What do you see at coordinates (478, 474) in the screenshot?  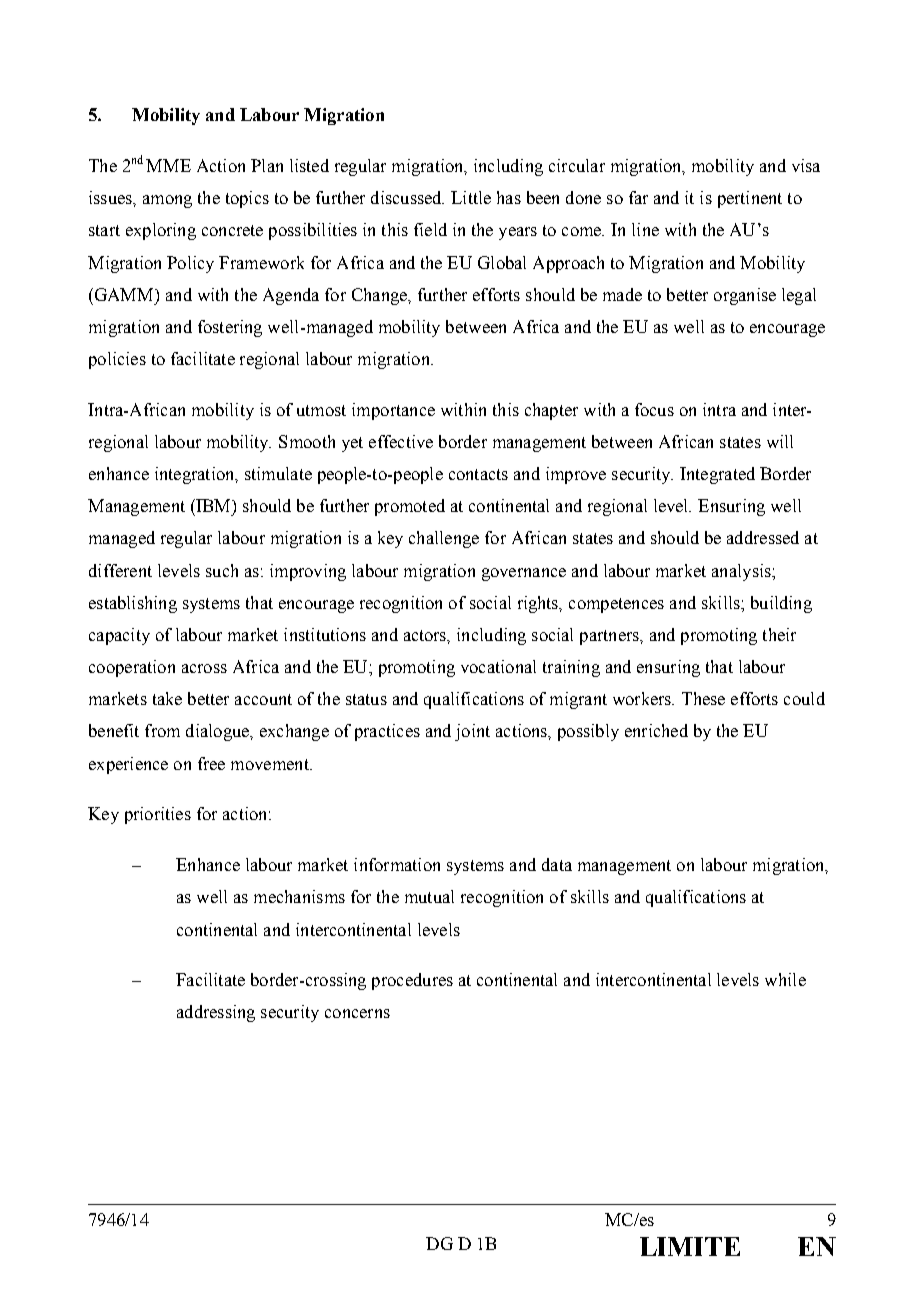 I see `contacts` at bounding box center [478, 474].
